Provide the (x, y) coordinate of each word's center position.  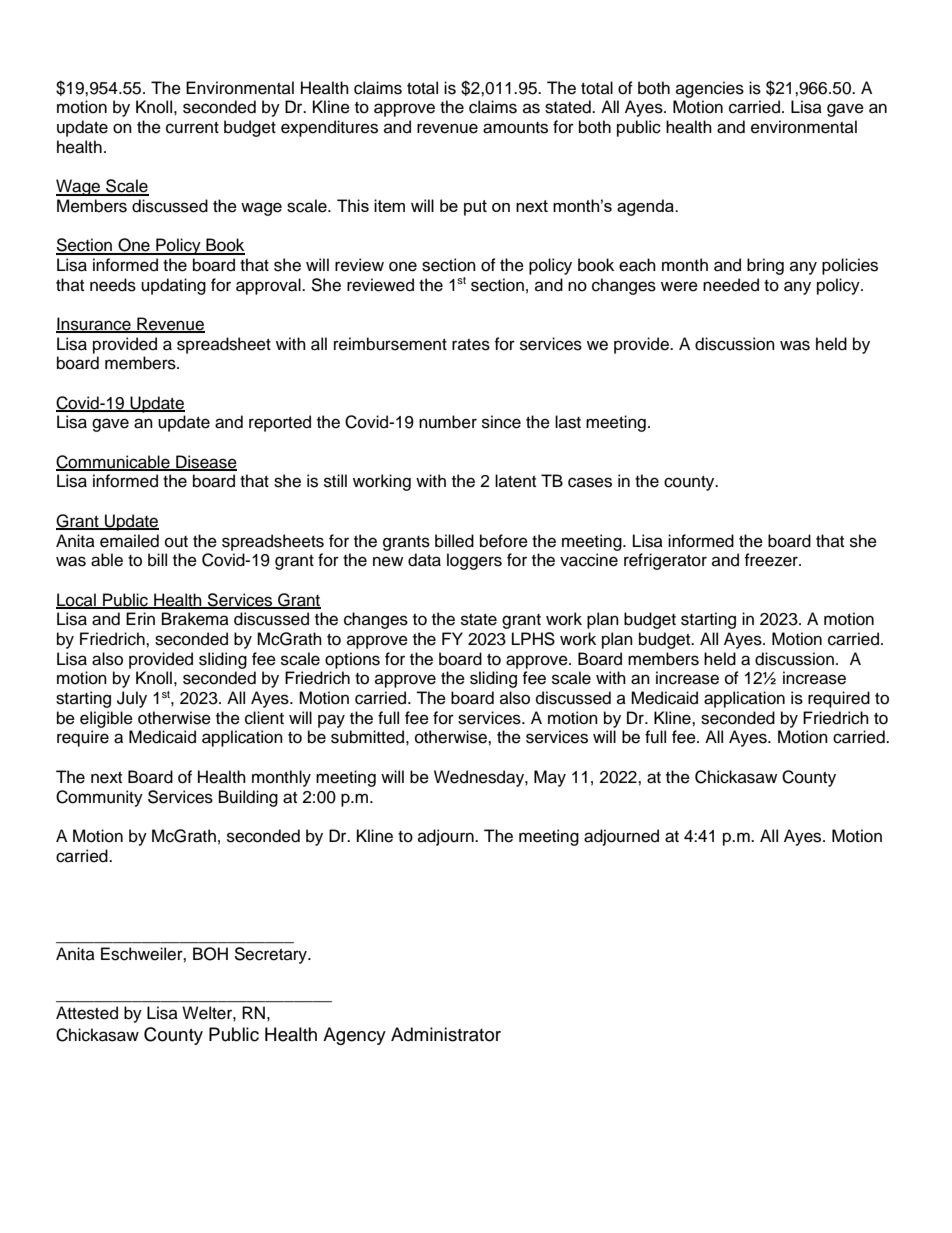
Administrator (446, 1034)
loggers (474, 561)
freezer (772, 560)
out (176, 542)
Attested (87, 1013)
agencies (710, 89)
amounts (515, 128)
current (192, 128)
